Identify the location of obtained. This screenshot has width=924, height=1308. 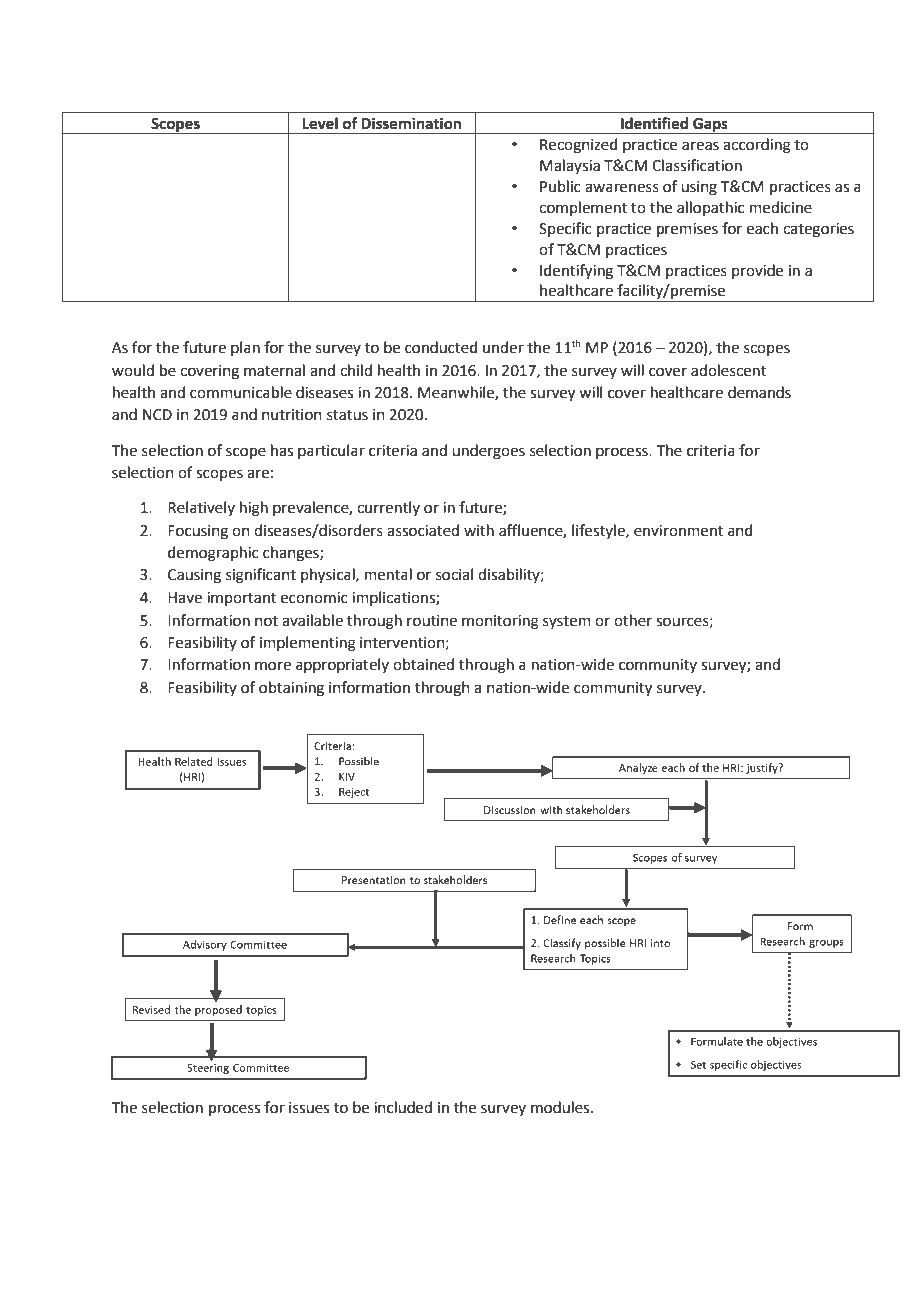
(423, 664).
